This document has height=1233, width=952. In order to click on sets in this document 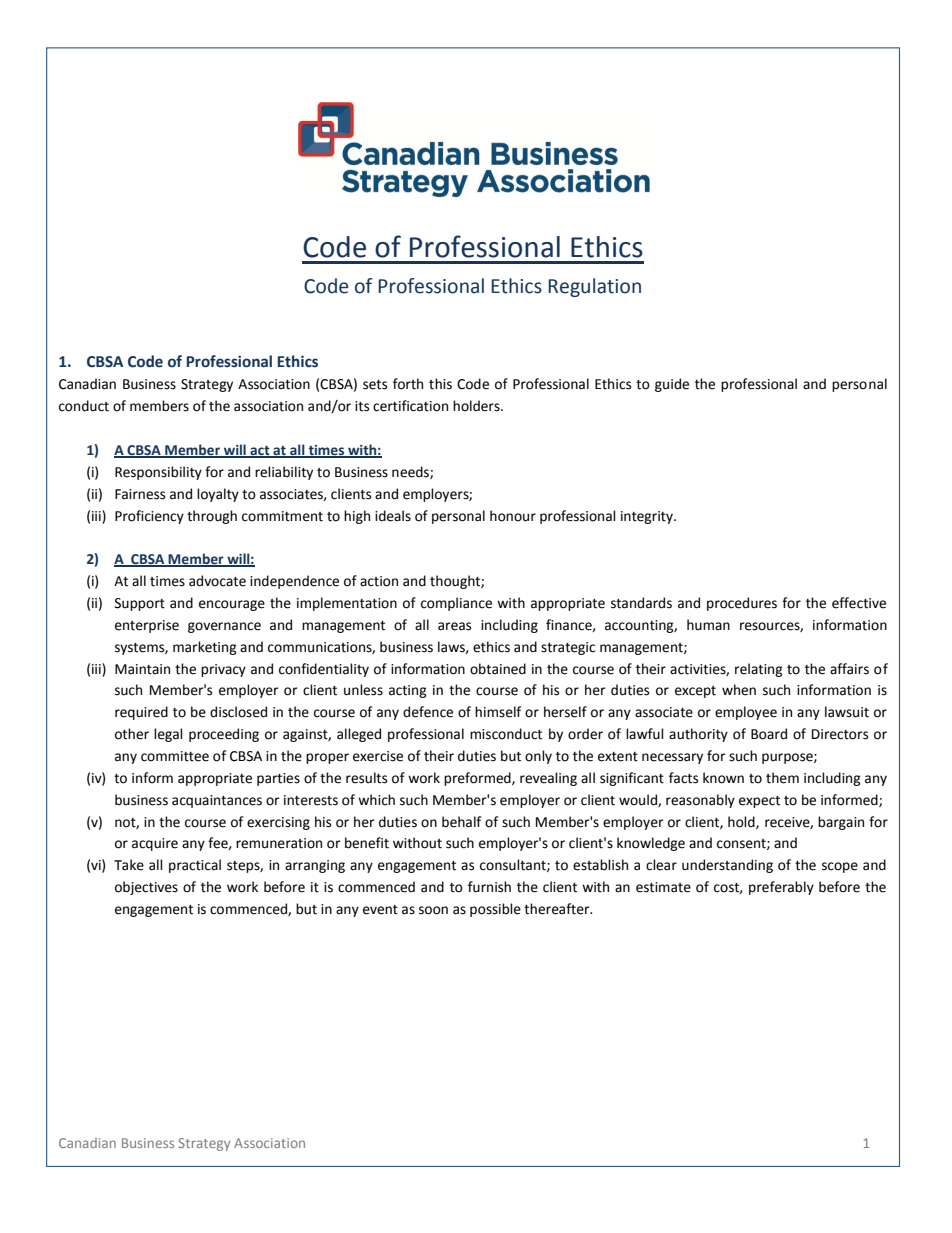, I will do `click(375, 385)`.
